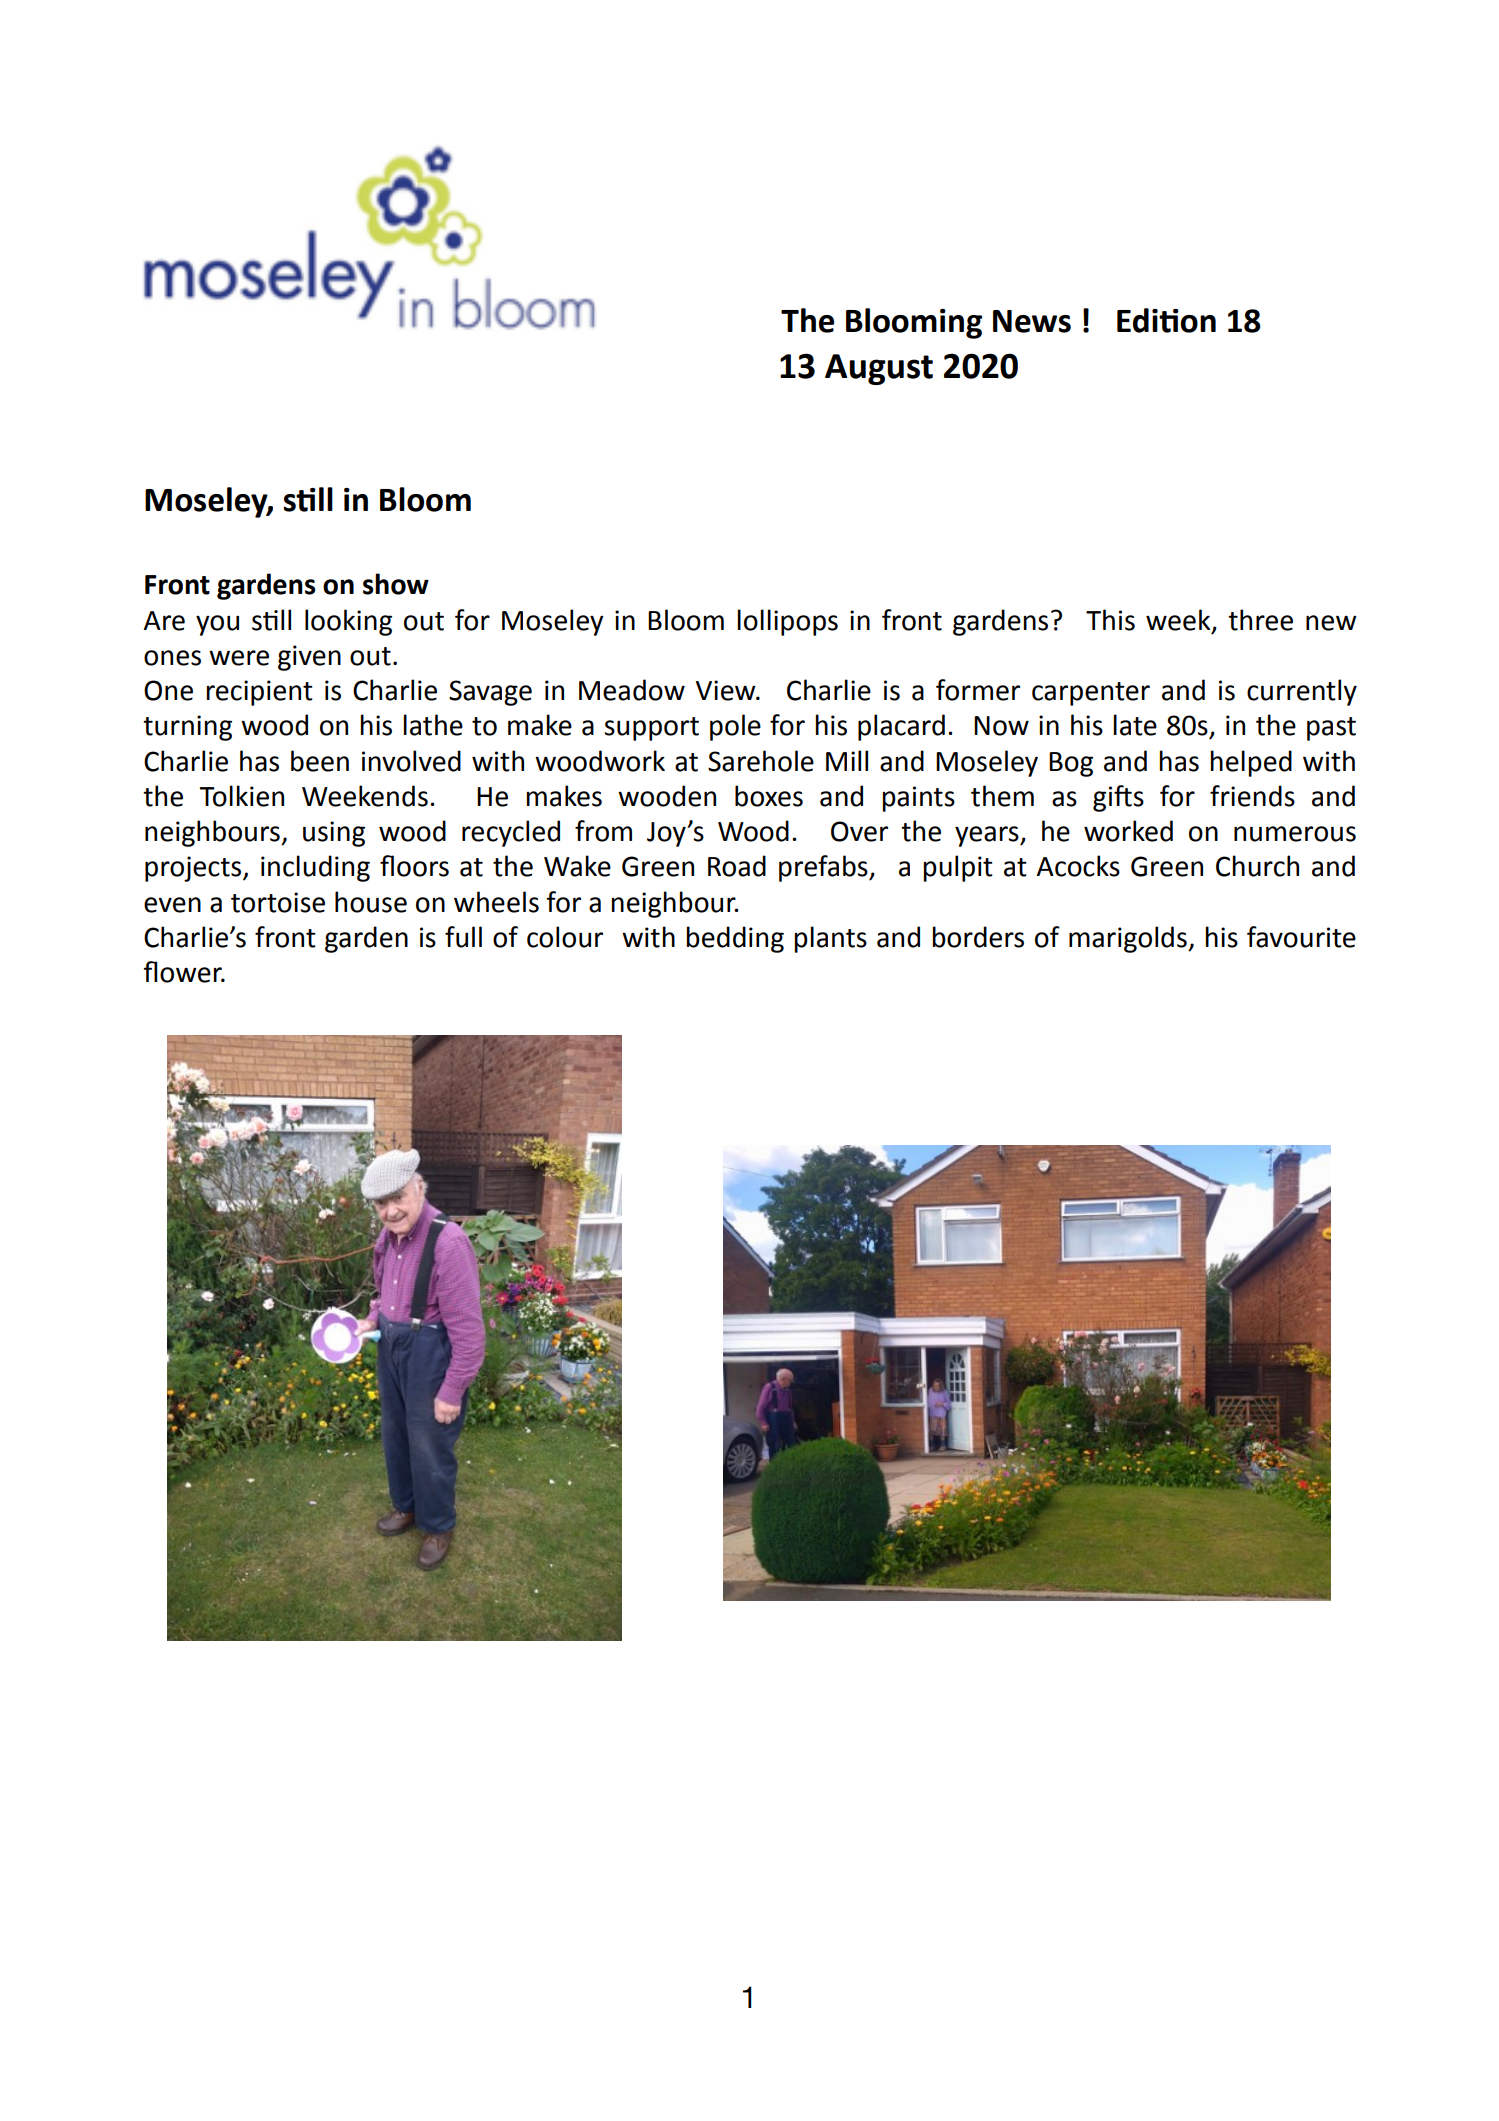  I want to click on This, so click(1110, 620).
